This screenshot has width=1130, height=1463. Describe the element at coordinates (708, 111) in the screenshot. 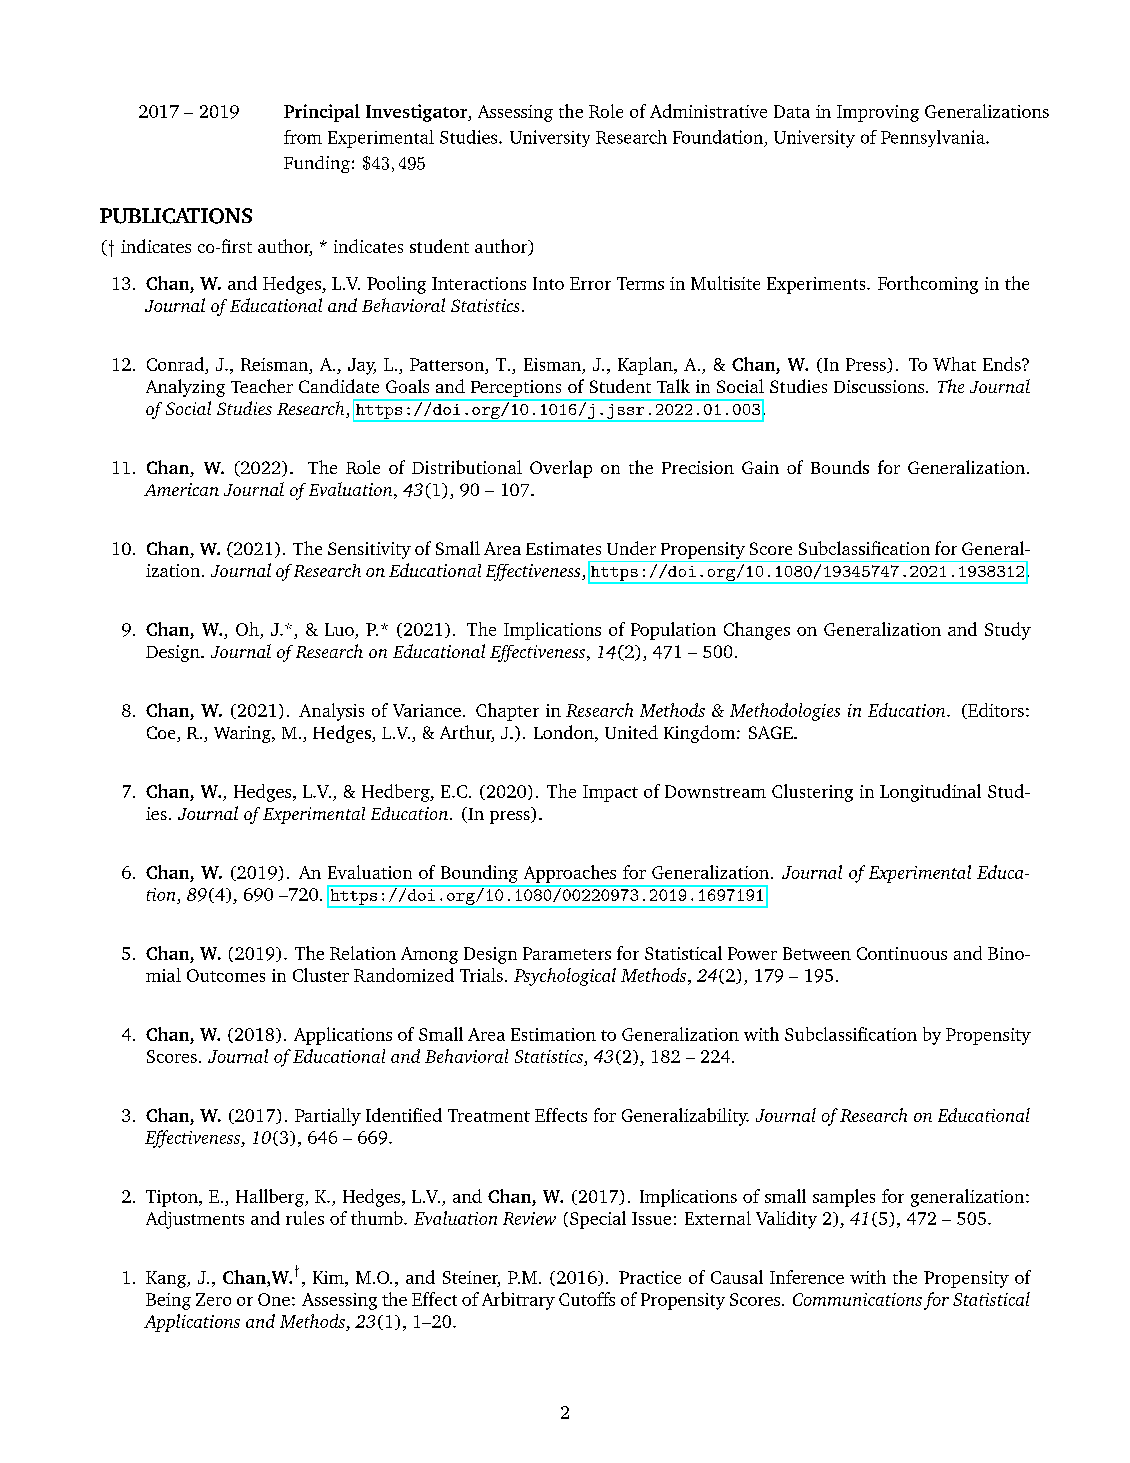

I see `Administrative` at that location.
